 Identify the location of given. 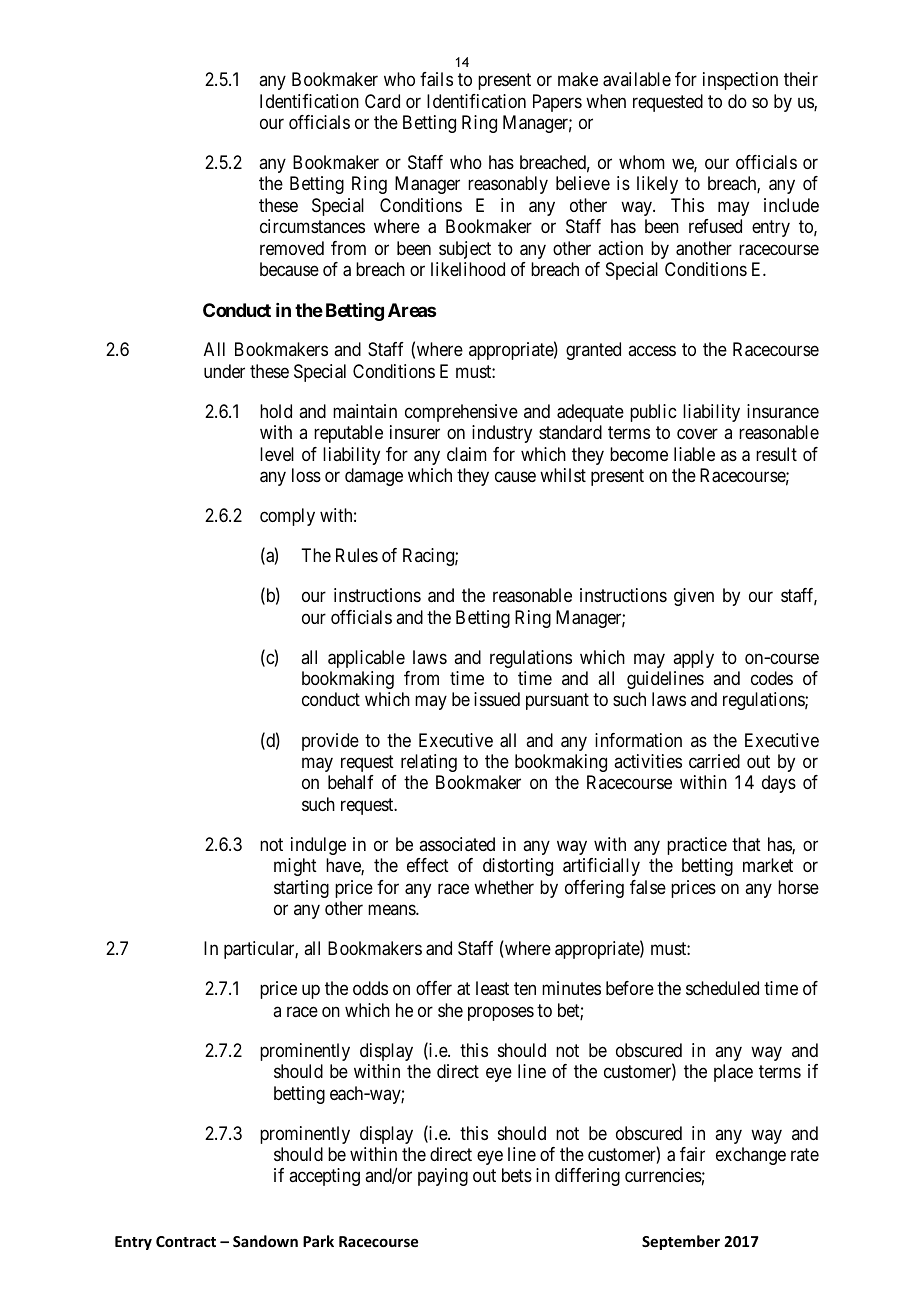
(694, 597).
